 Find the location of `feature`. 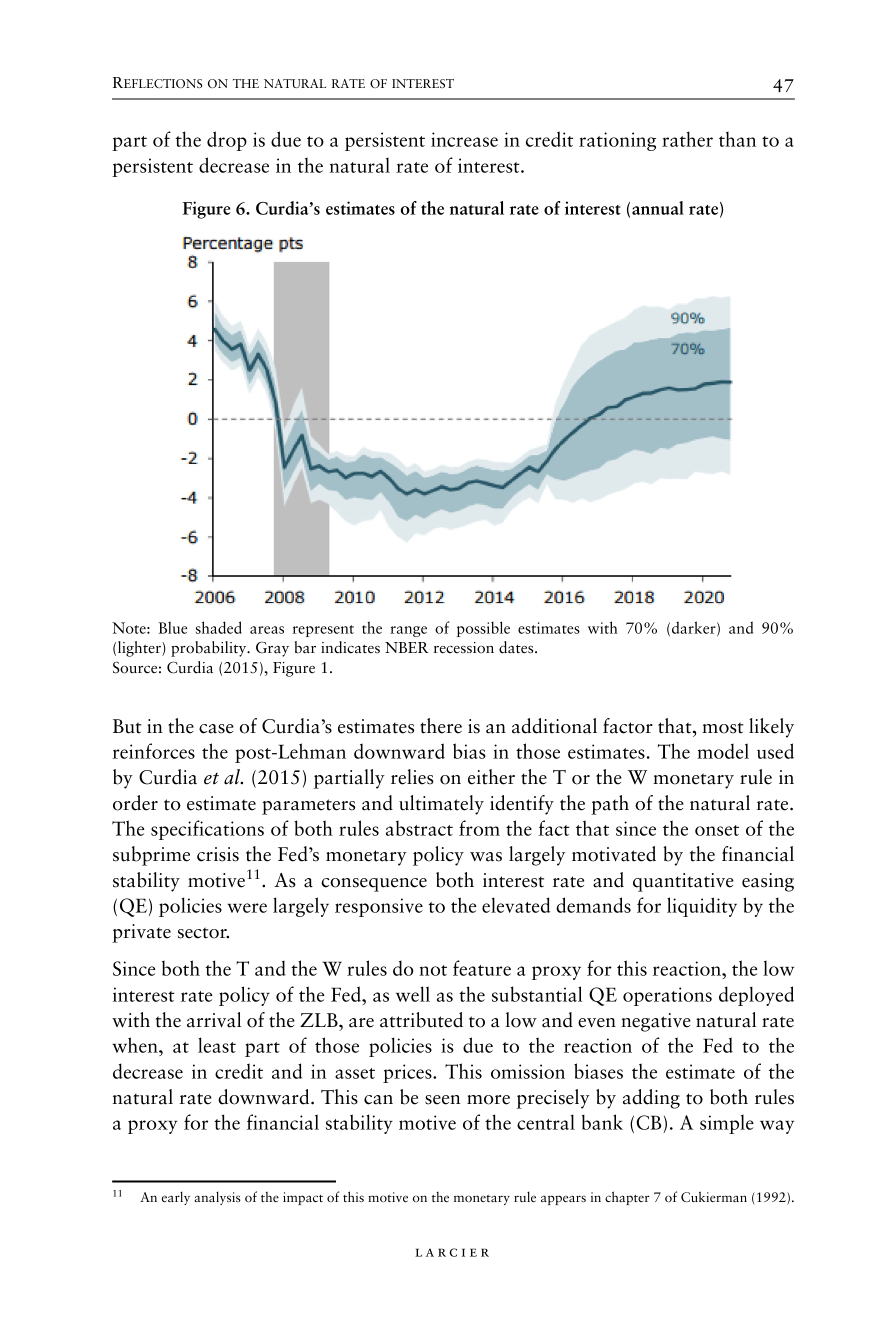

feature is located at coordinates (482, 968).
